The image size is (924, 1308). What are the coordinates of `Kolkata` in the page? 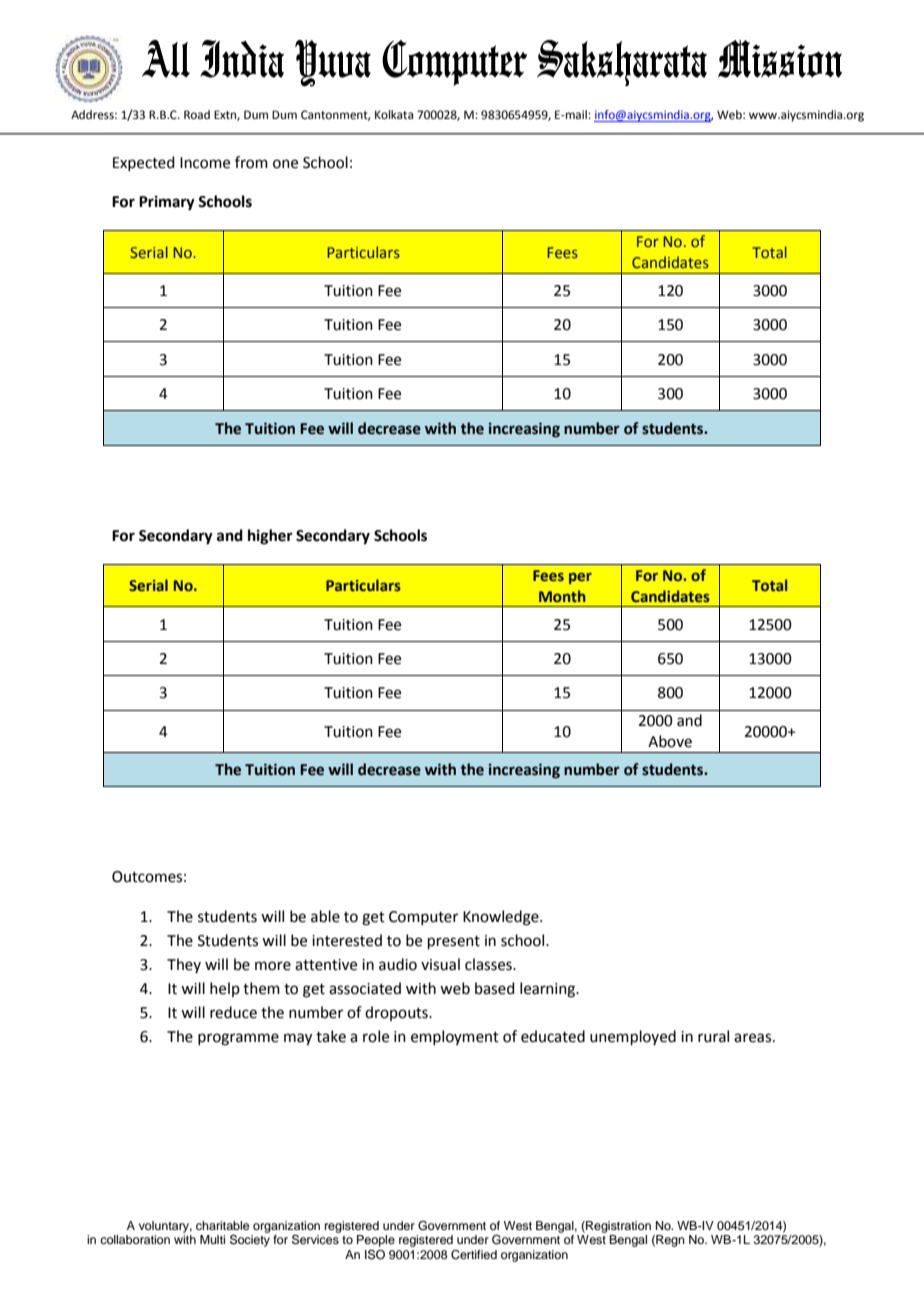 It's located at (394, 115).
